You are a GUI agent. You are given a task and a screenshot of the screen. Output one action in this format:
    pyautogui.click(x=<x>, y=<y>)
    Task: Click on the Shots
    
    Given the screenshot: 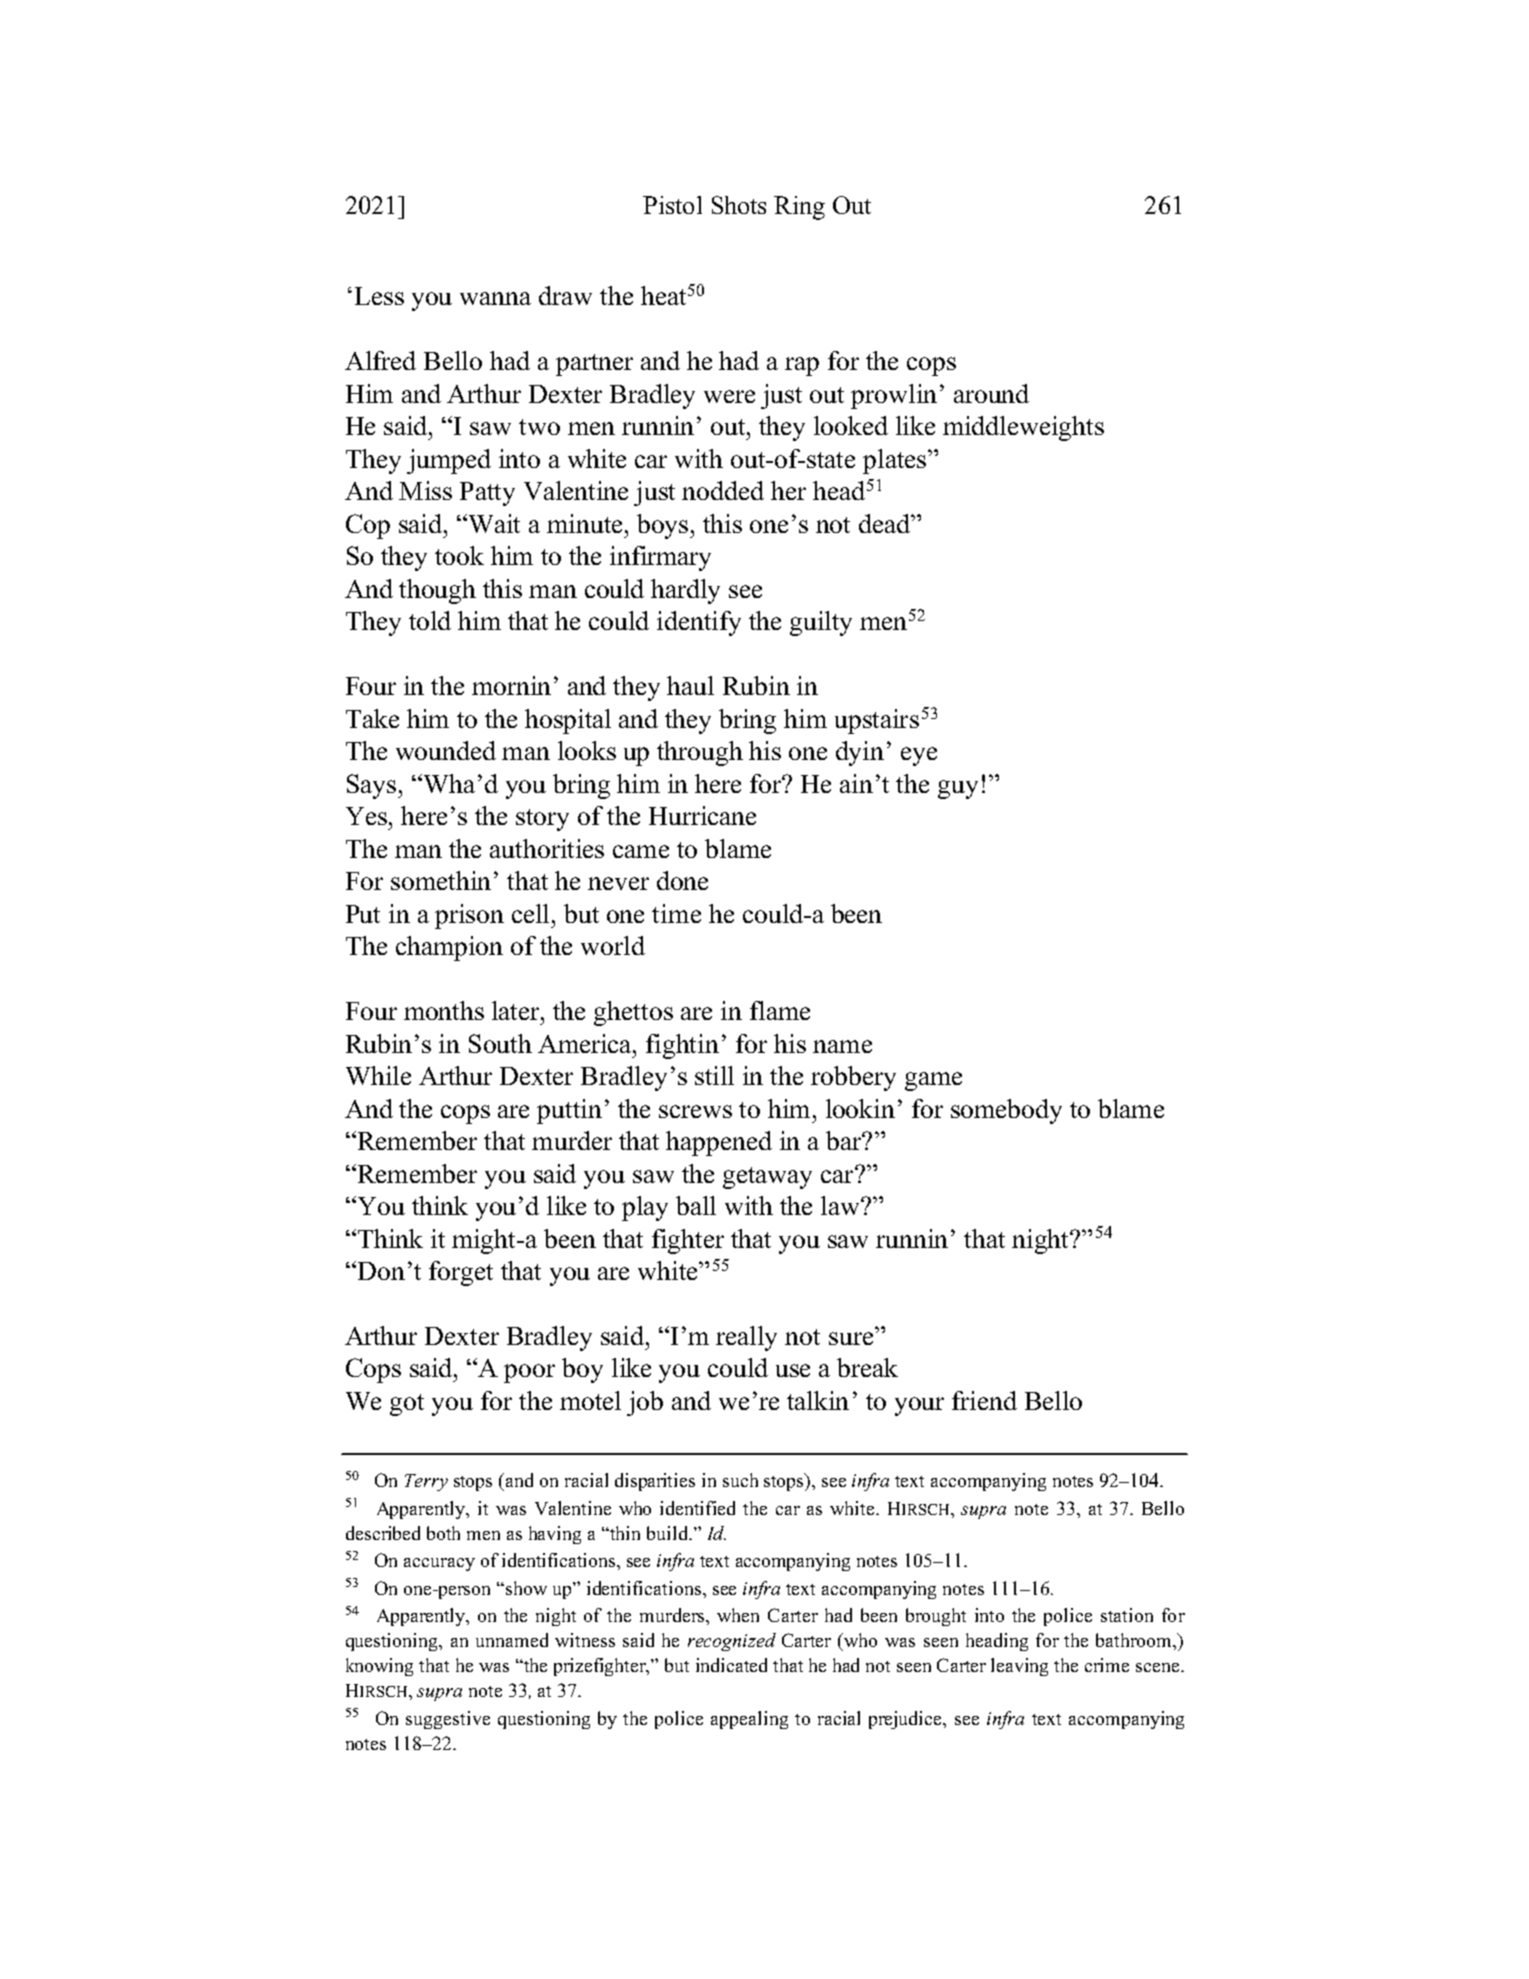 What is the action you would take?
    pyautogui.click(x=739, y=205)
